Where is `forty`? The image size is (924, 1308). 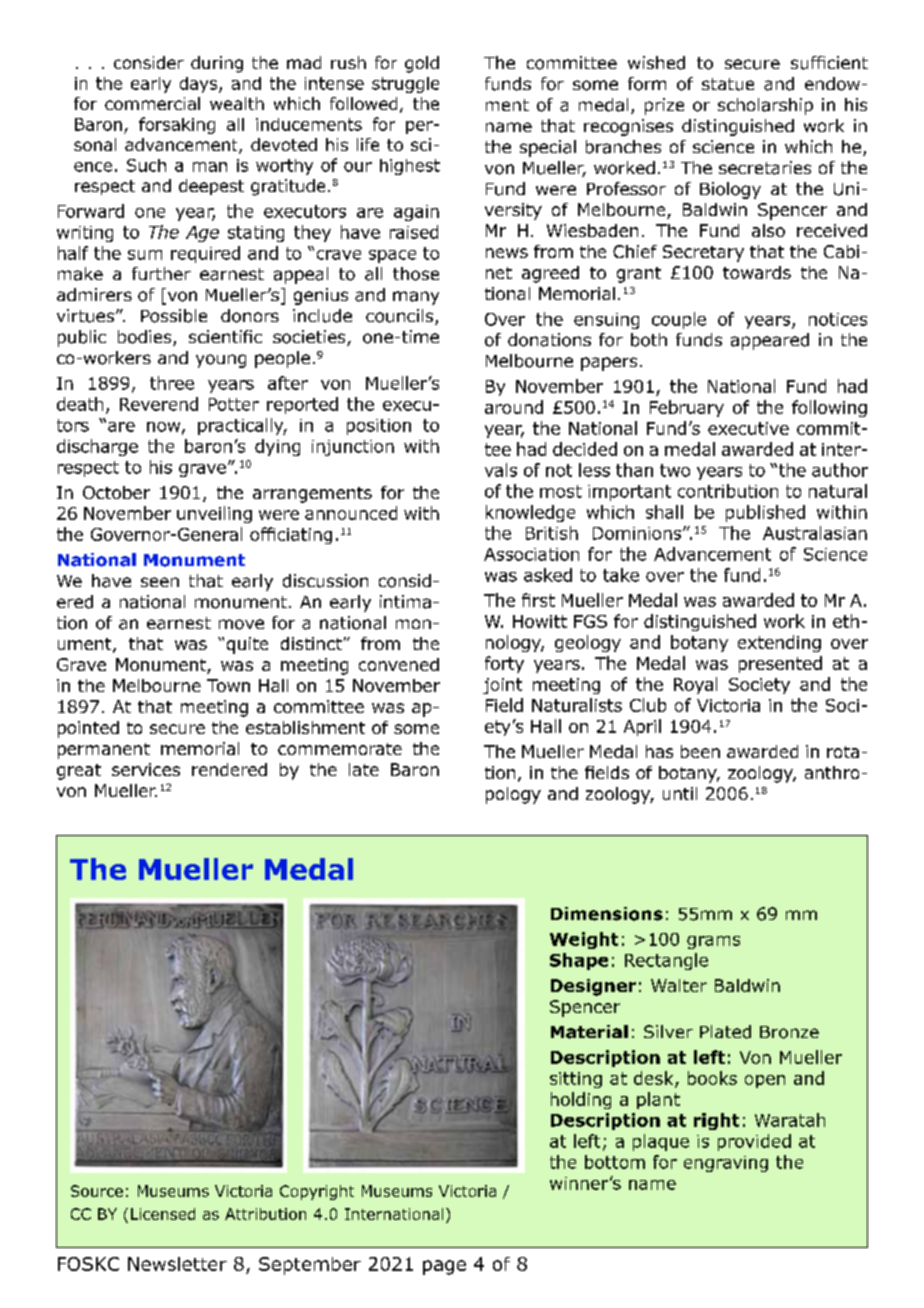
forty is located at coordinates (504, 664).
